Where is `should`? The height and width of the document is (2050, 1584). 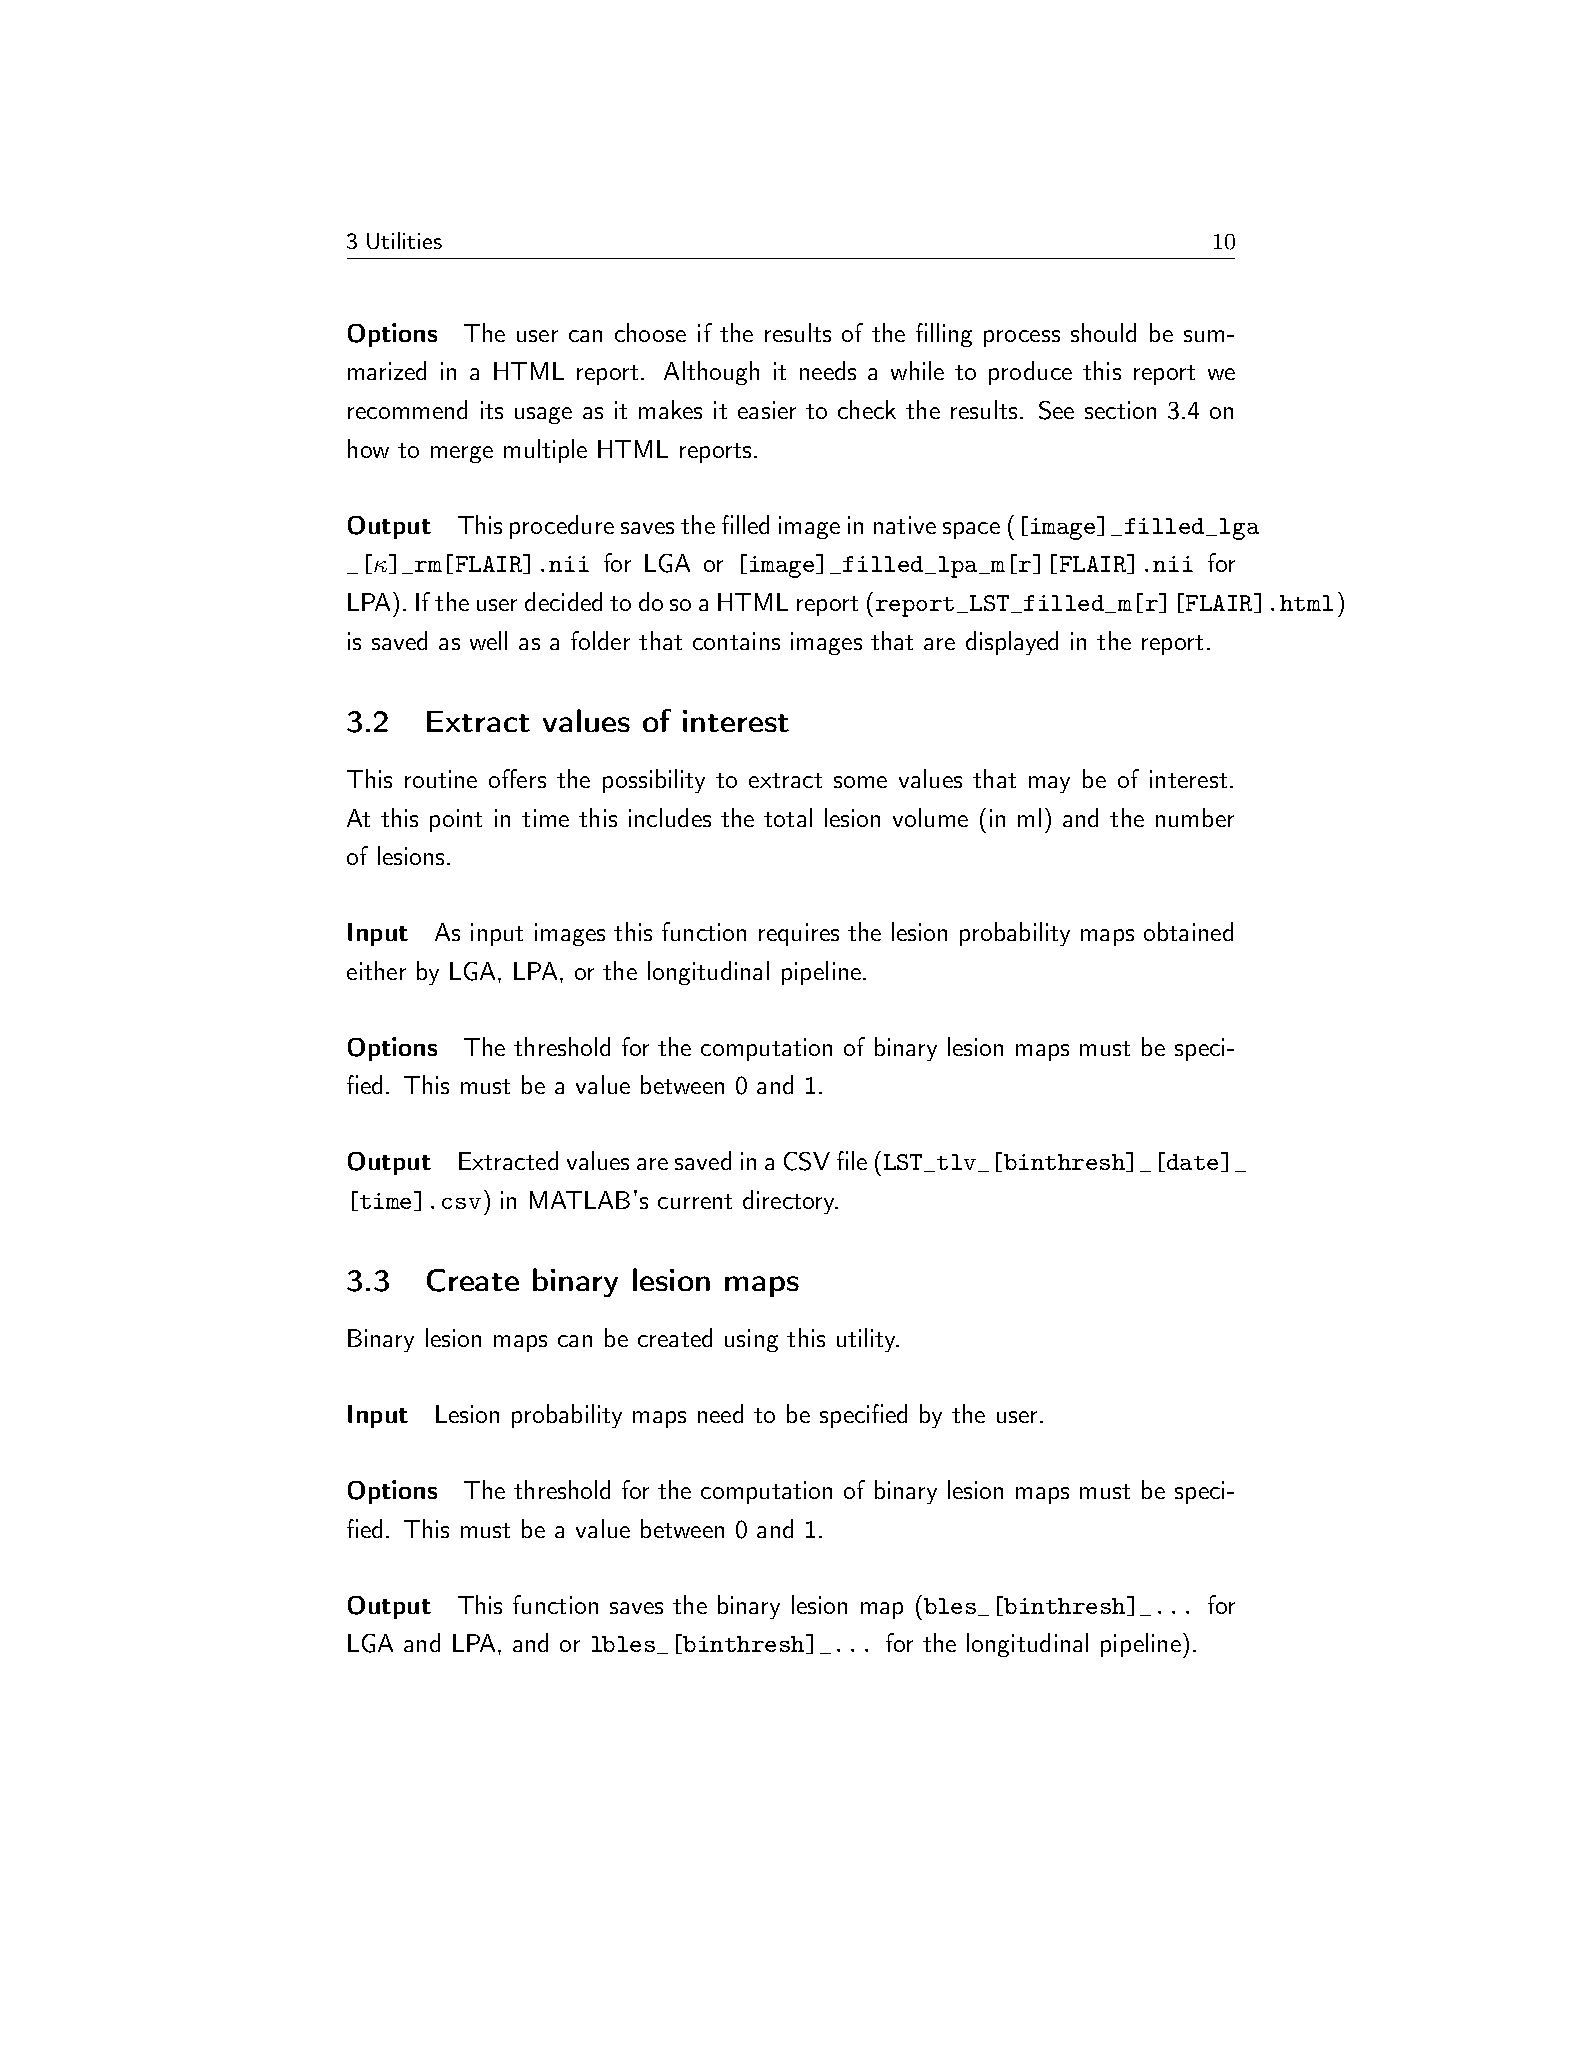
should is located at coordinates (1103, 332).
